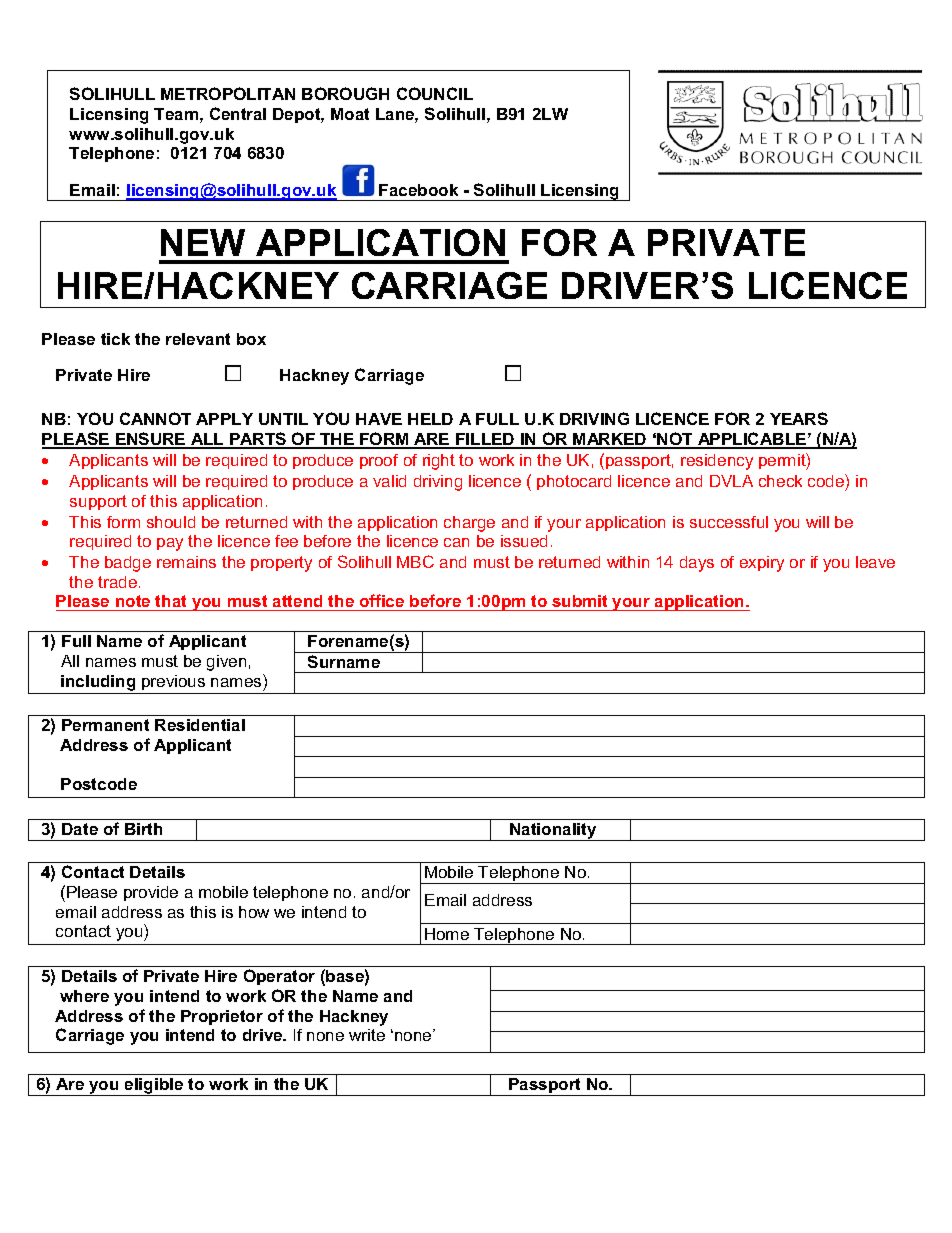  What do you see at coordinates (418, 190) in the page?
I see `Facebook` at bounding box center [418, 190].
